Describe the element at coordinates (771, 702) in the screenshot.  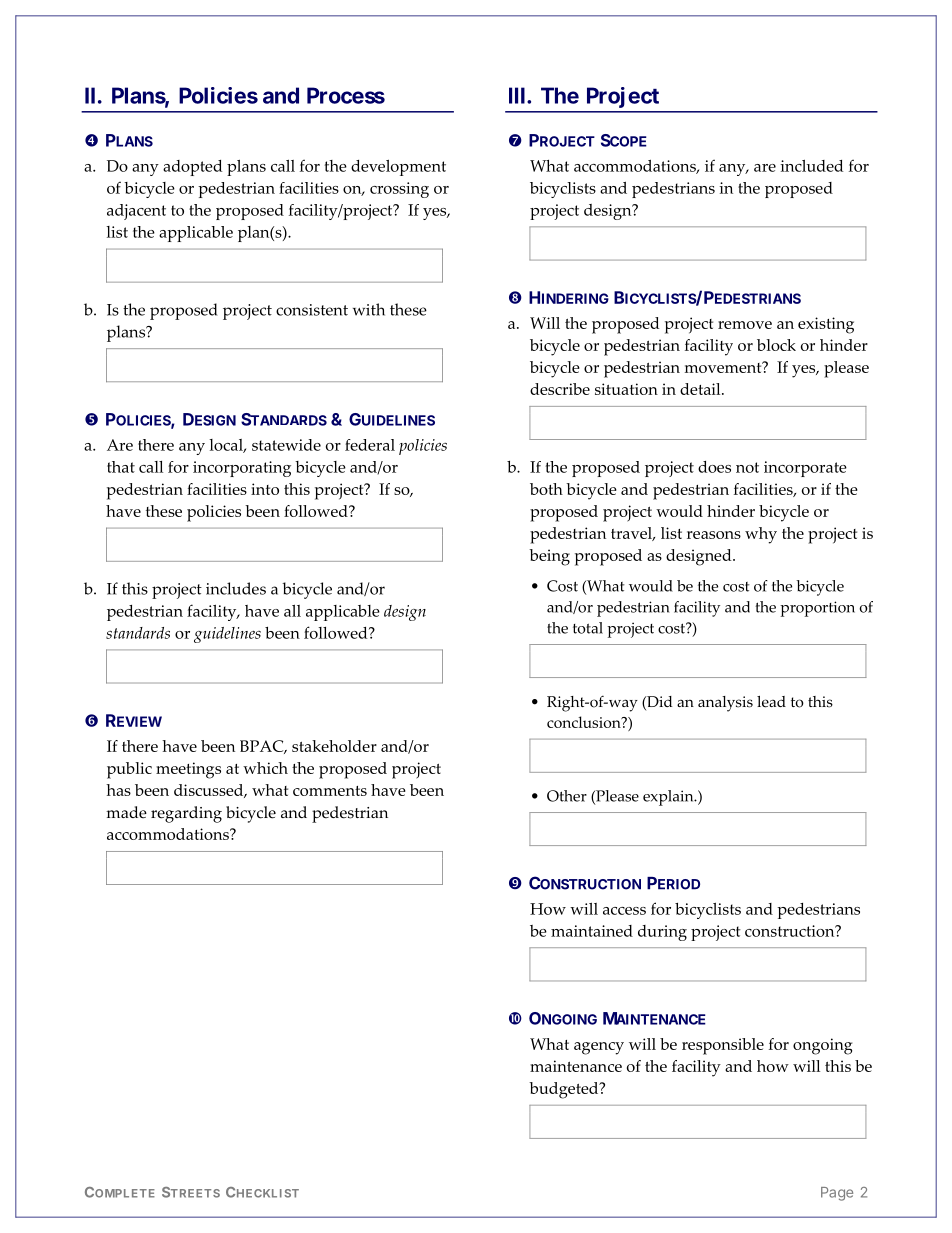
I see `lead` at that location.
